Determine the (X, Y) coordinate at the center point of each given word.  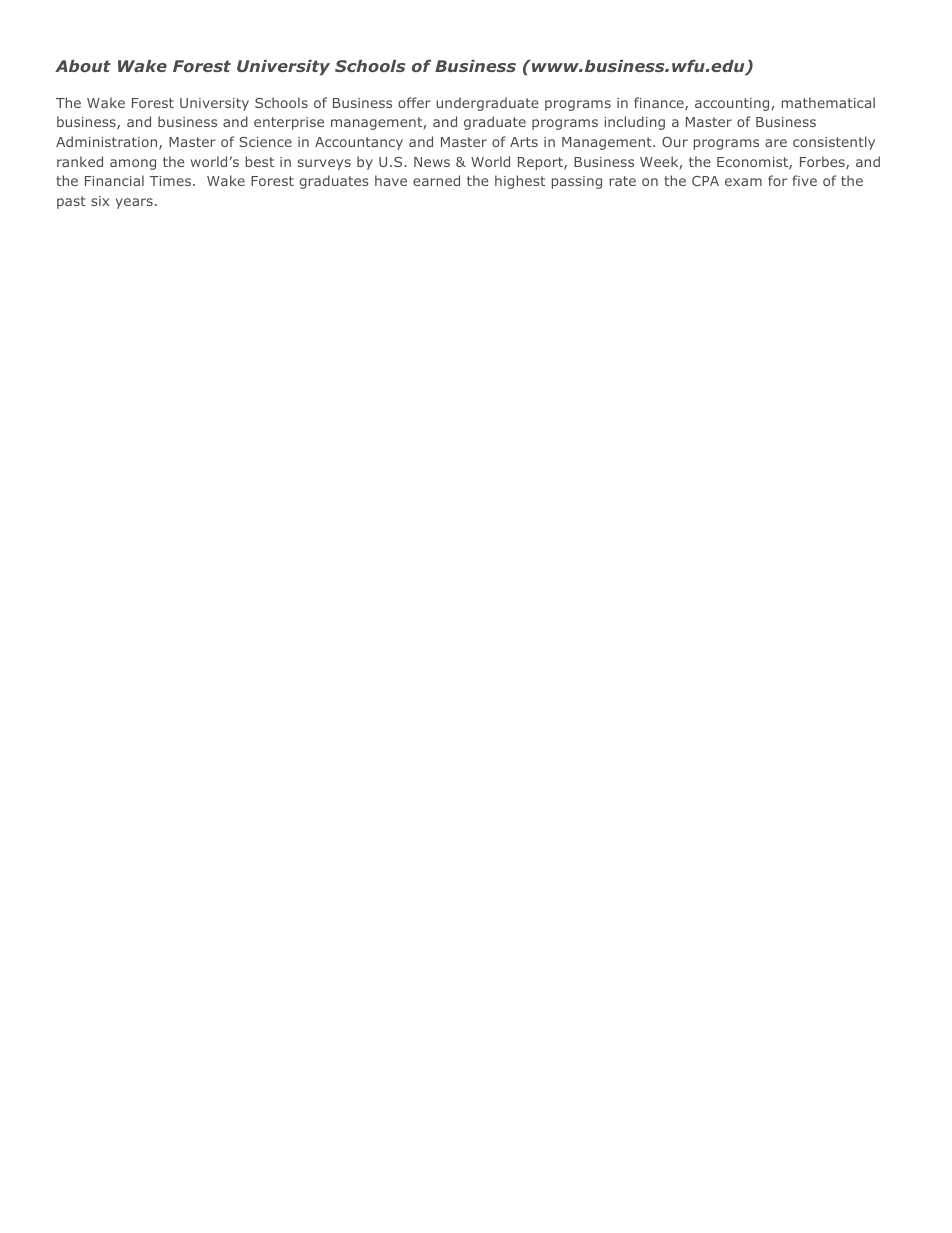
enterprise (289, 123)
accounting (732, 104)
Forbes (823, 163)
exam (743, 182)
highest (520, 182)
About (83, 66)
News (432, 162)
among (133, 164)
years (134, 203)
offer (414, 102)
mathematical (828, 102)
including (634, 123)
